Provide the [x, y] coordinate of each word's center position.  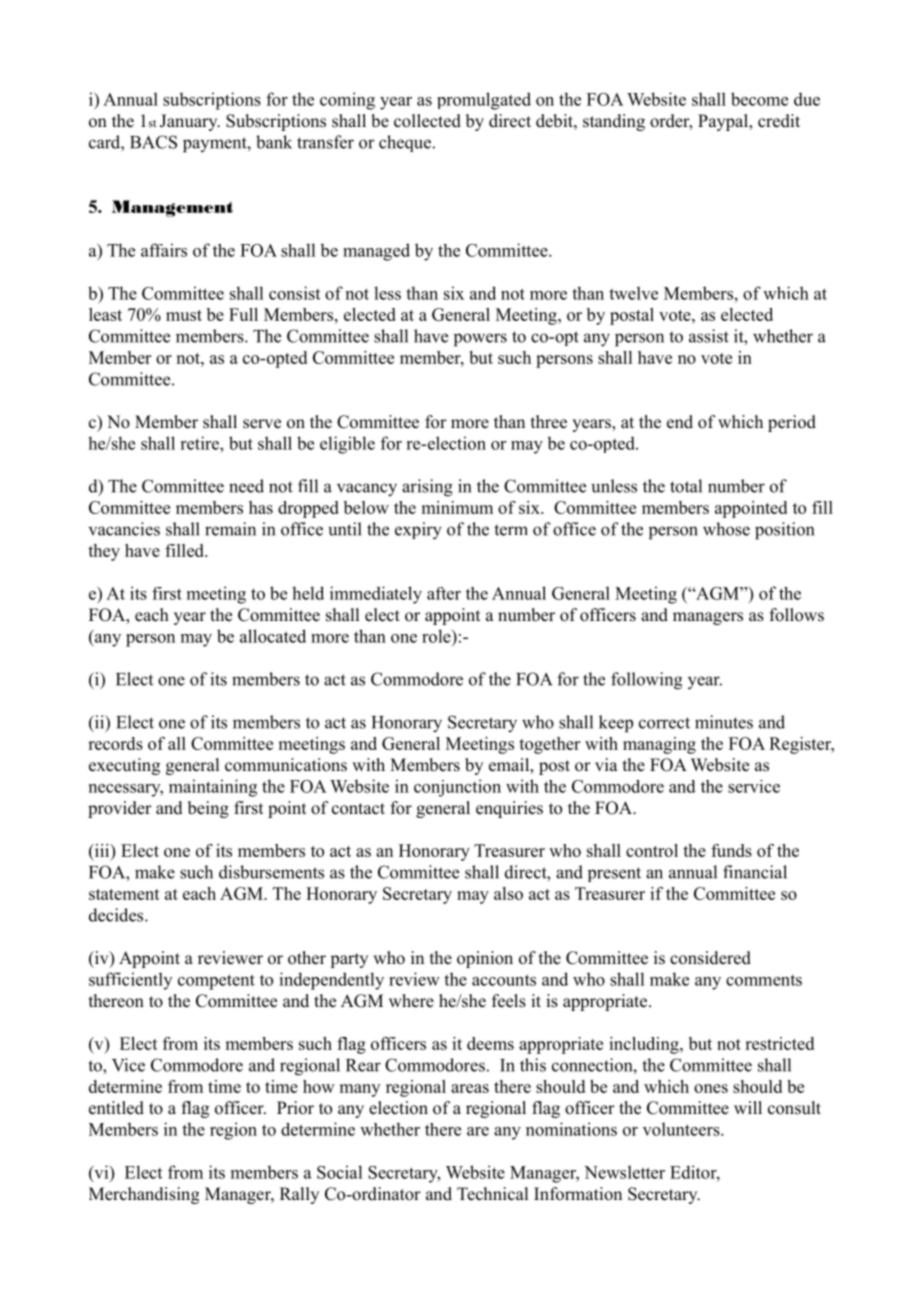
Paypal [724, 122]
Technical [492, 1194]
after [444, 593]
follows [797, 615]
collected [427, 121]
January [190, 122]
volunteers [682, 1129]
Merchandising [144, 1195]
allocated [273, 636]
